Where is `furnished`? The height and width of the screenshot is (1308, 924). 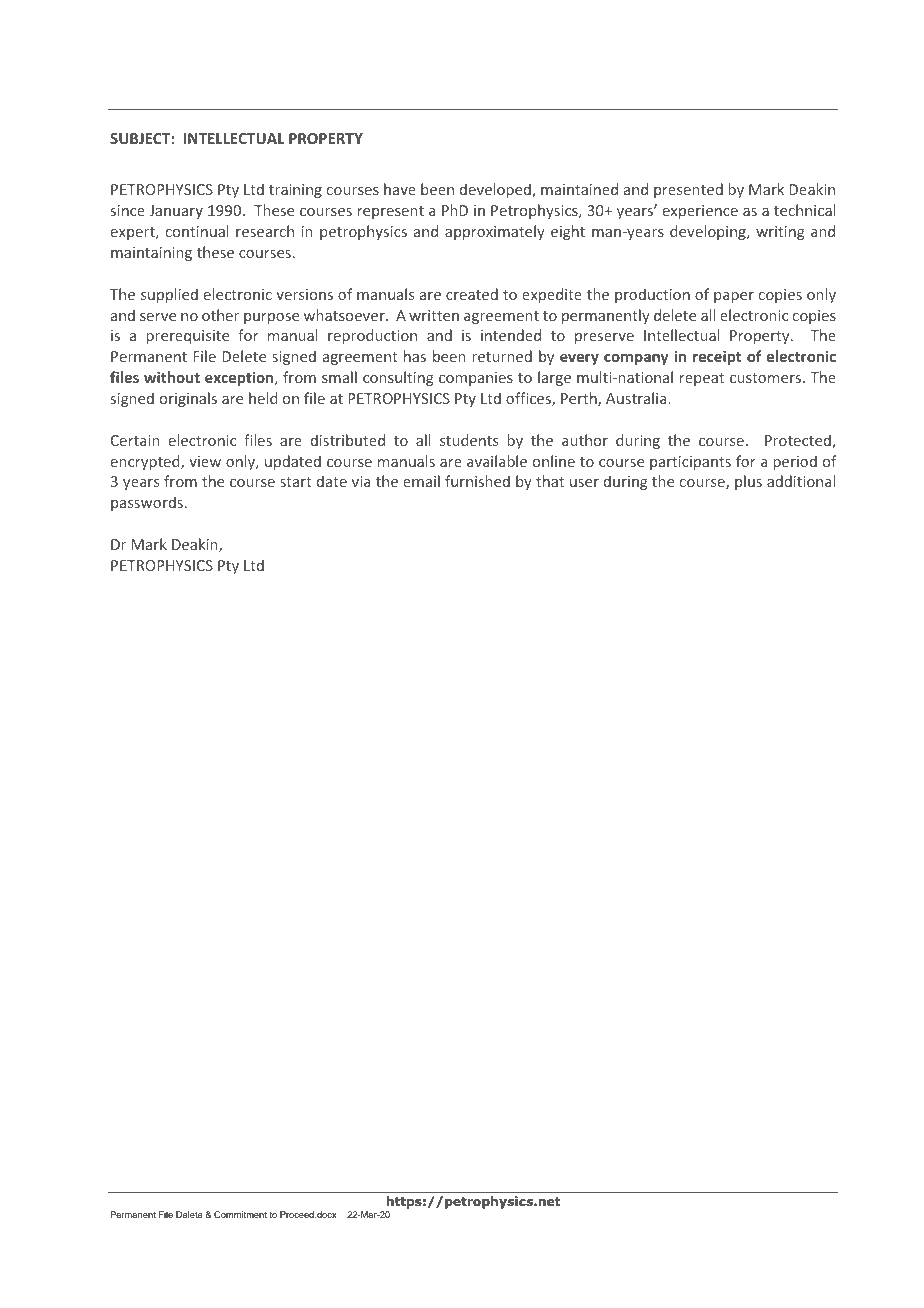 furnished is located at coordinates (477, 481).
